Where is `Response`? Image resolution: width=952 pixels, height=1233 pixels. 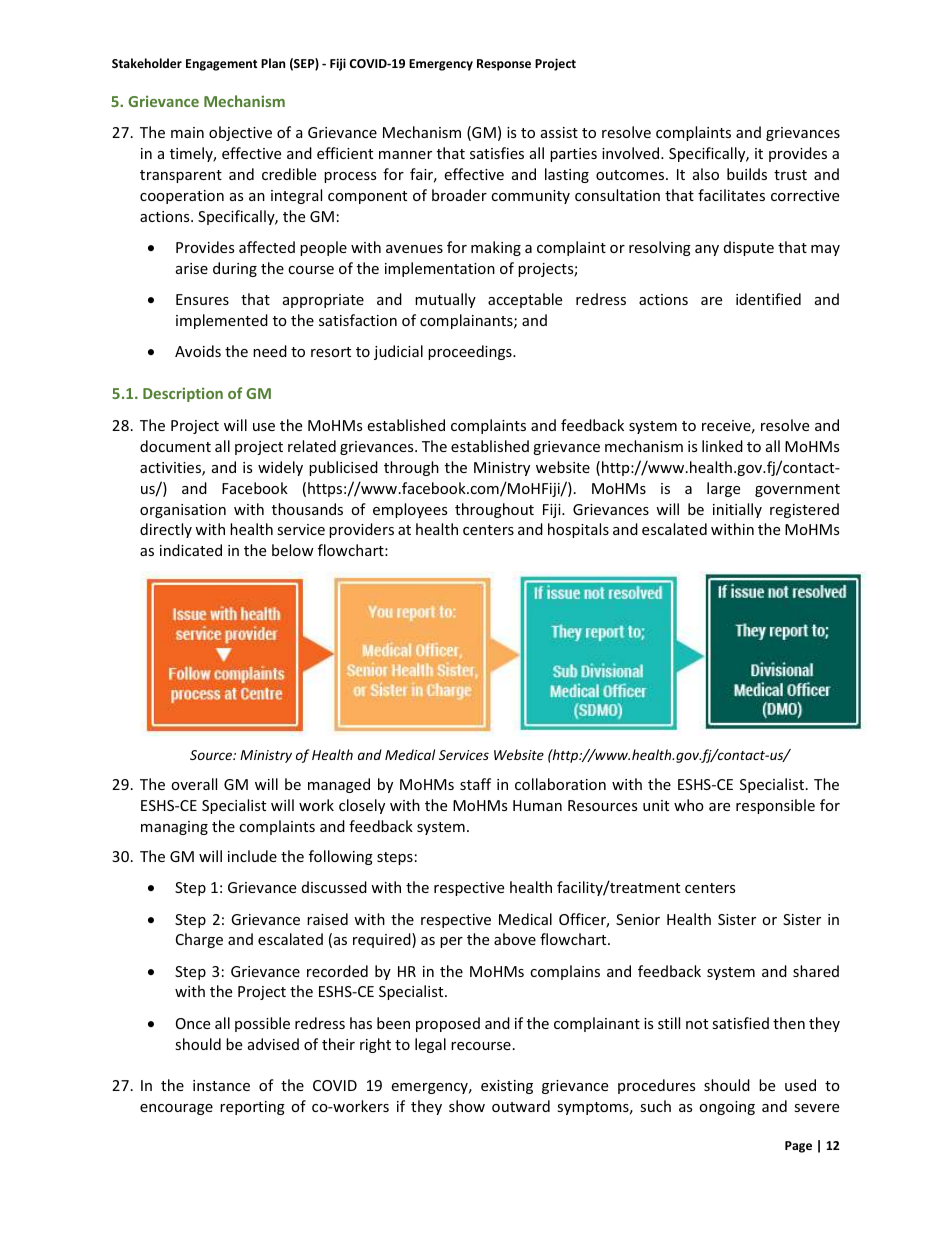 Response is located at coordinates (504, 65).
